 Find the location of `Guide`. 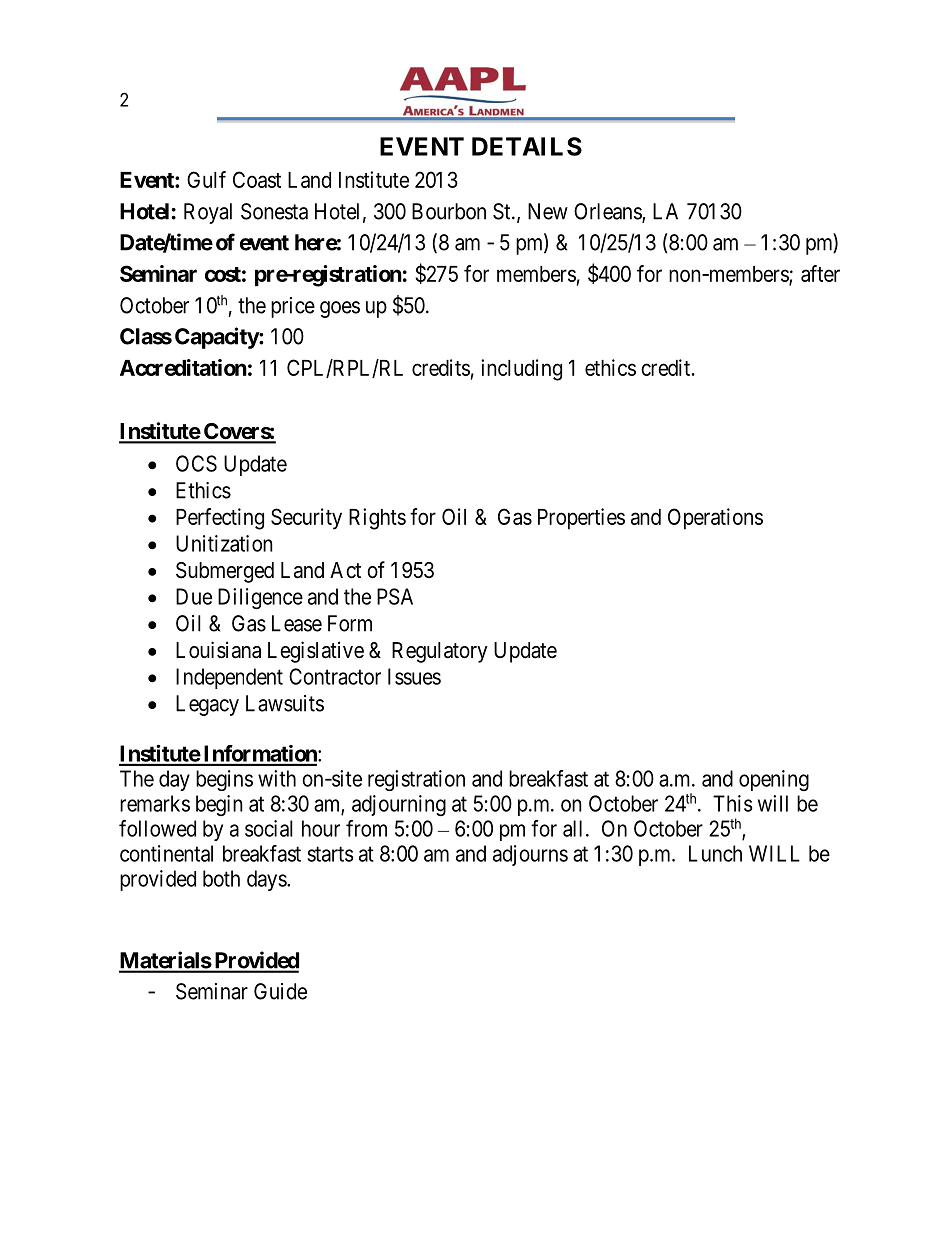

Guide is located at coordinates (280, 991).
